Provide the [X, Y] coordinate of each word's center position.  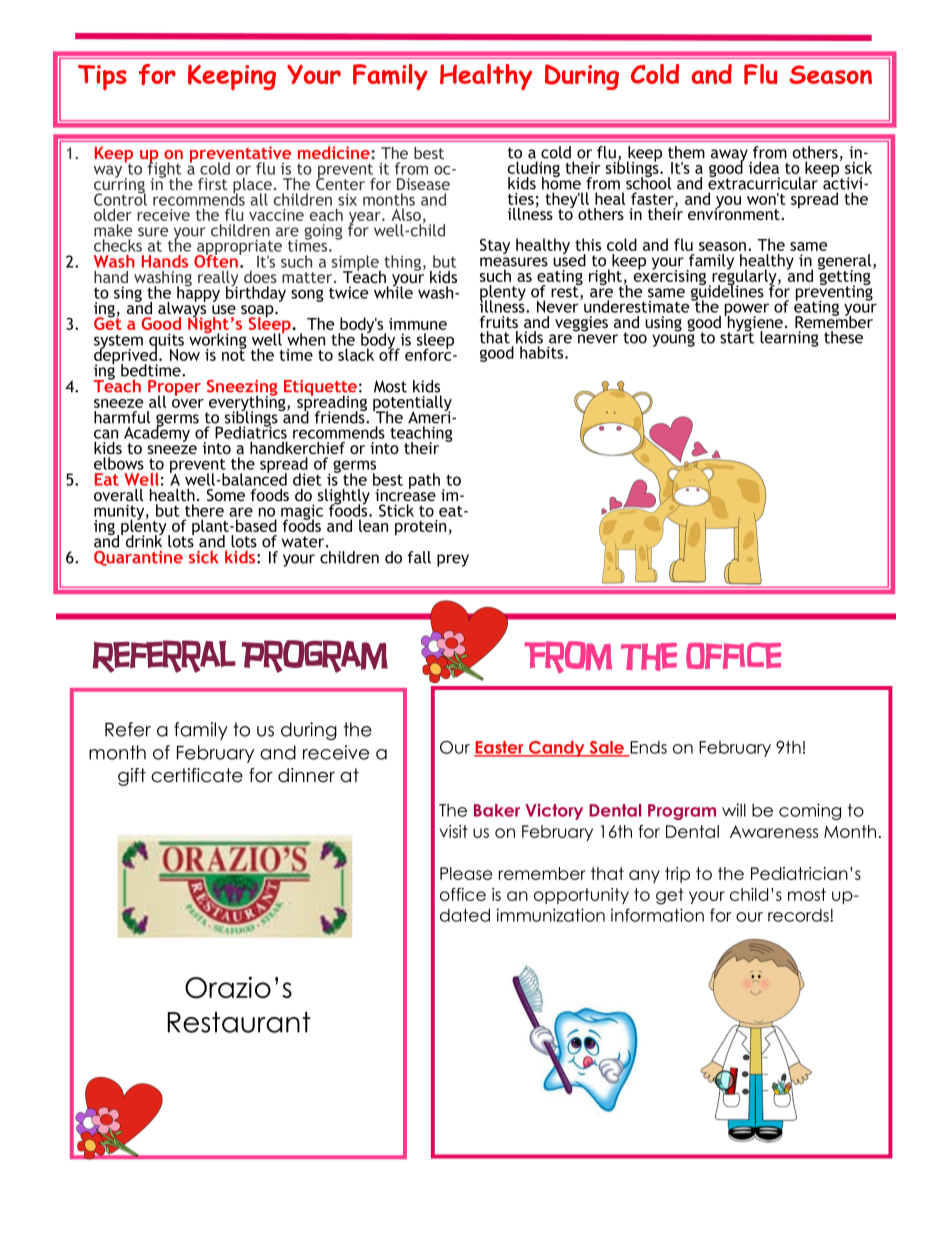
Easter [500, 748]
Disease [423, 184]
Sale [606, 748]
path [426, 482]
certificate [197, 775]
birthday [256, 293]
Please [466, 873]
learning [789, 339]
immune [418, 324]
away [729, 156]
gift [132, 777]
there [204, 510]
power [747, 310]
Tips [102, 77]
